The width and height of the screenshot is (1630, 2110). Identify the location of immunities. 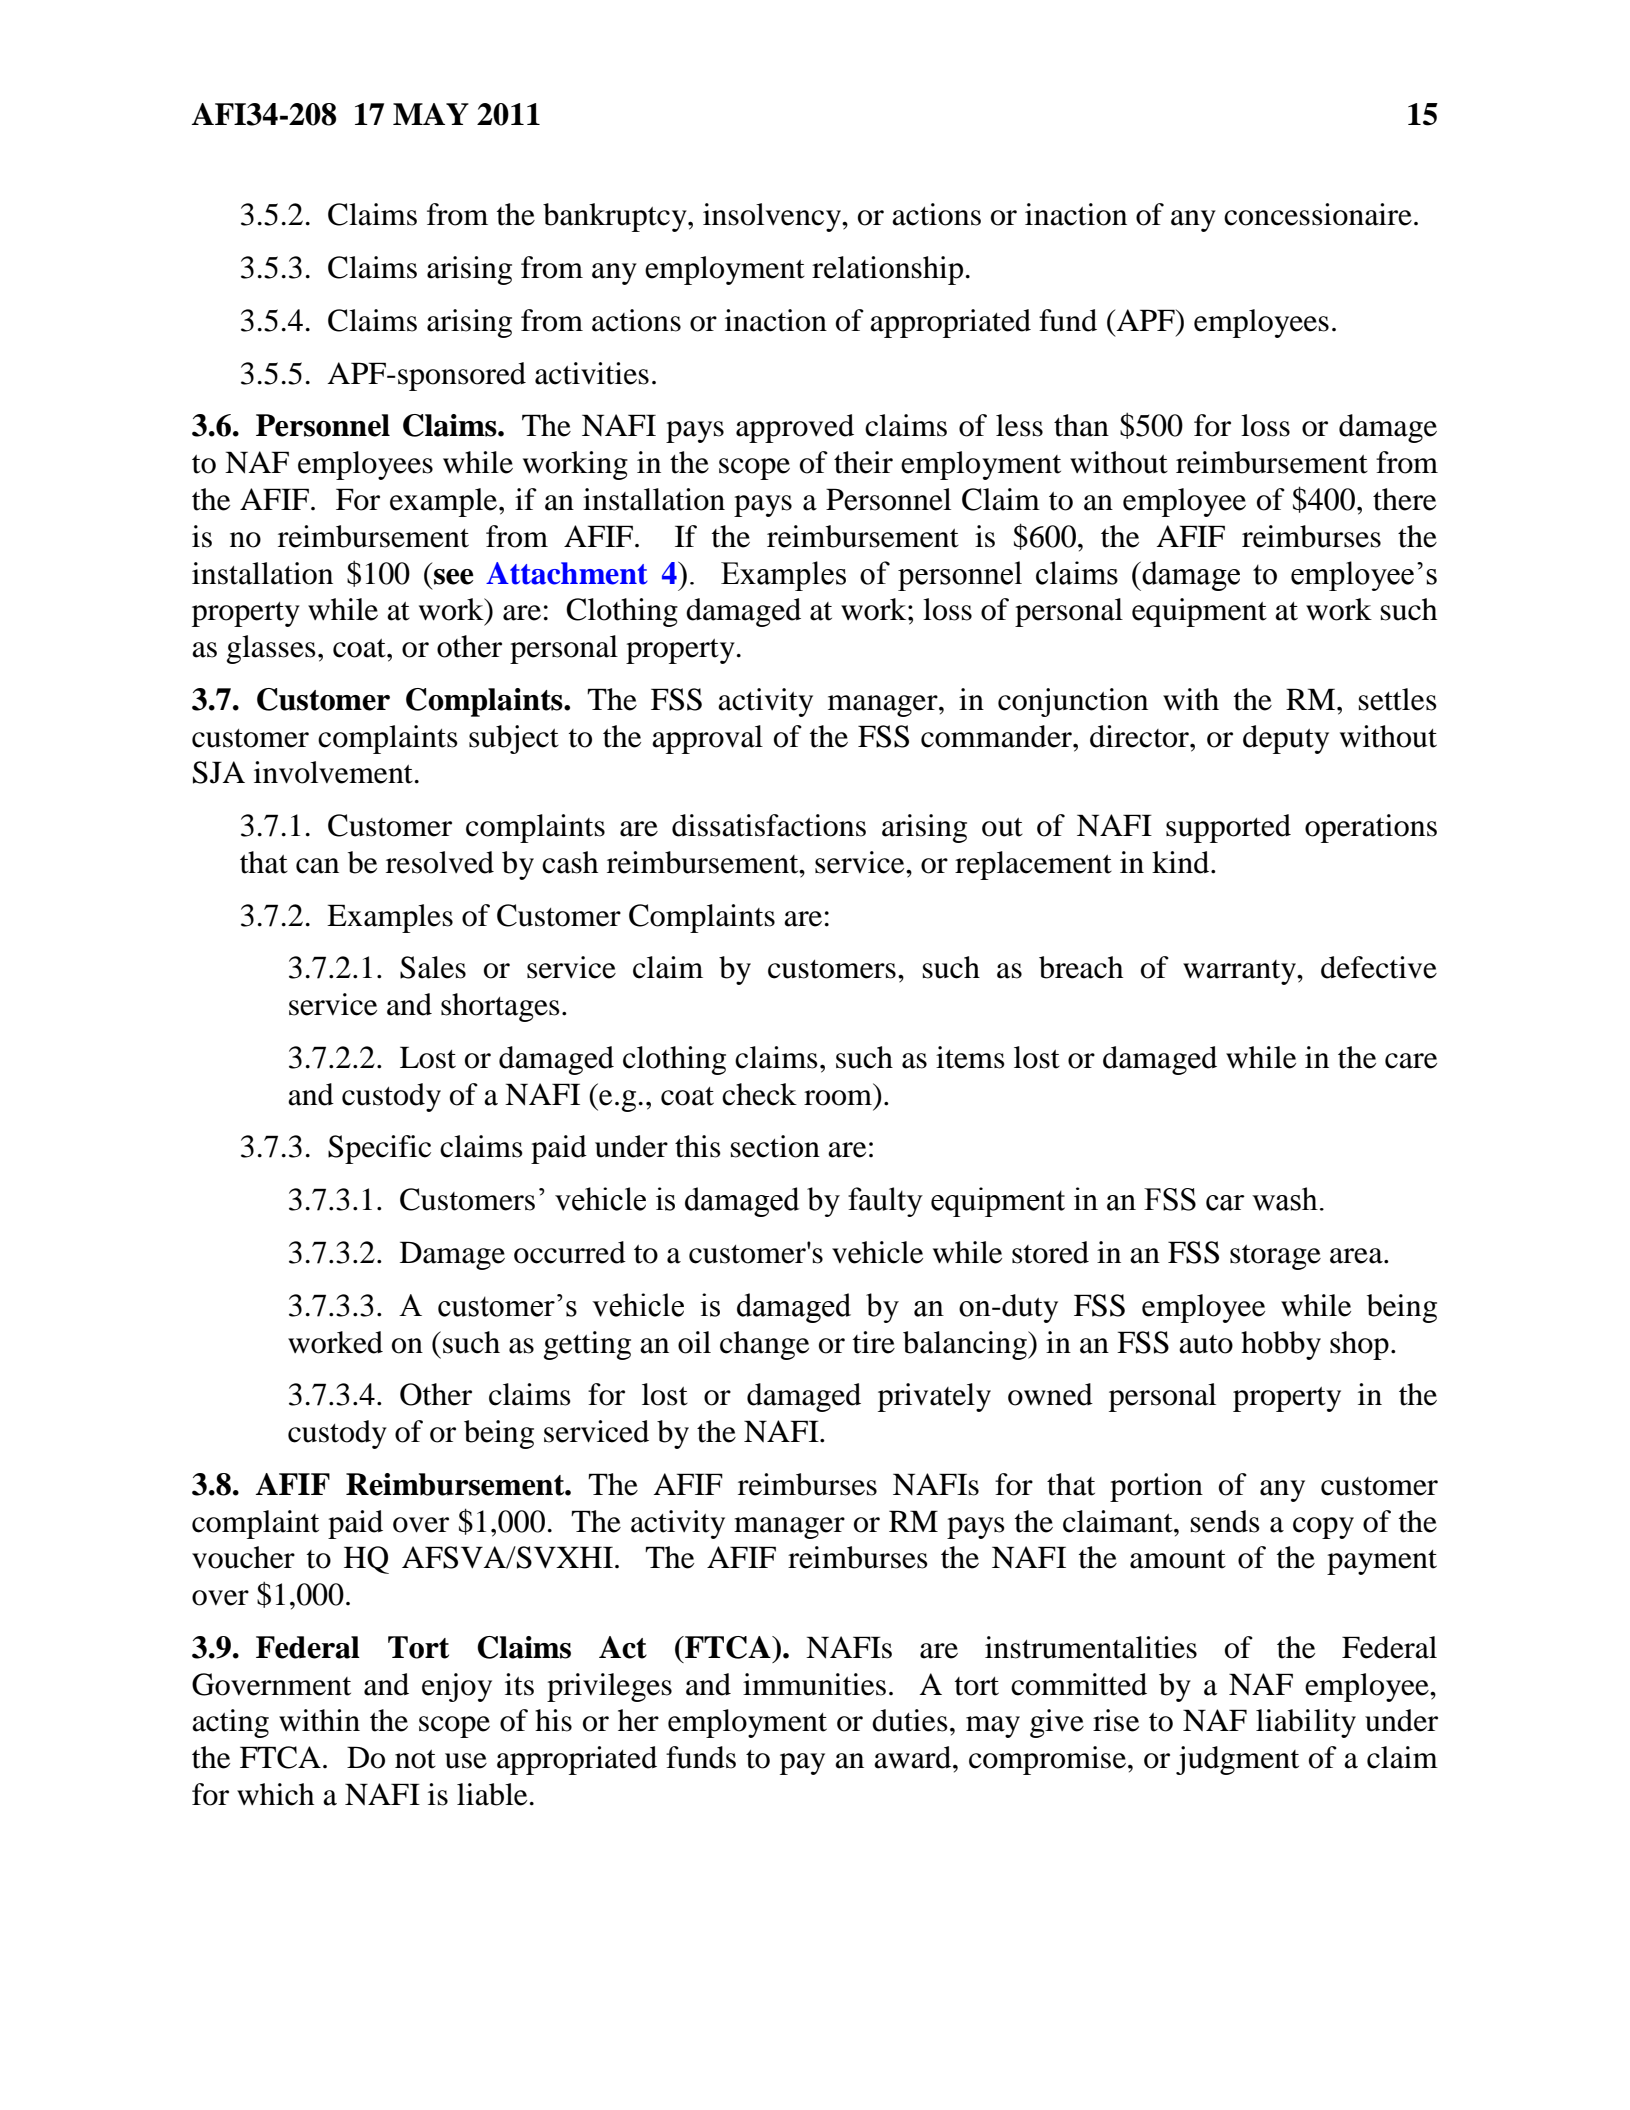
(814, 1684).
